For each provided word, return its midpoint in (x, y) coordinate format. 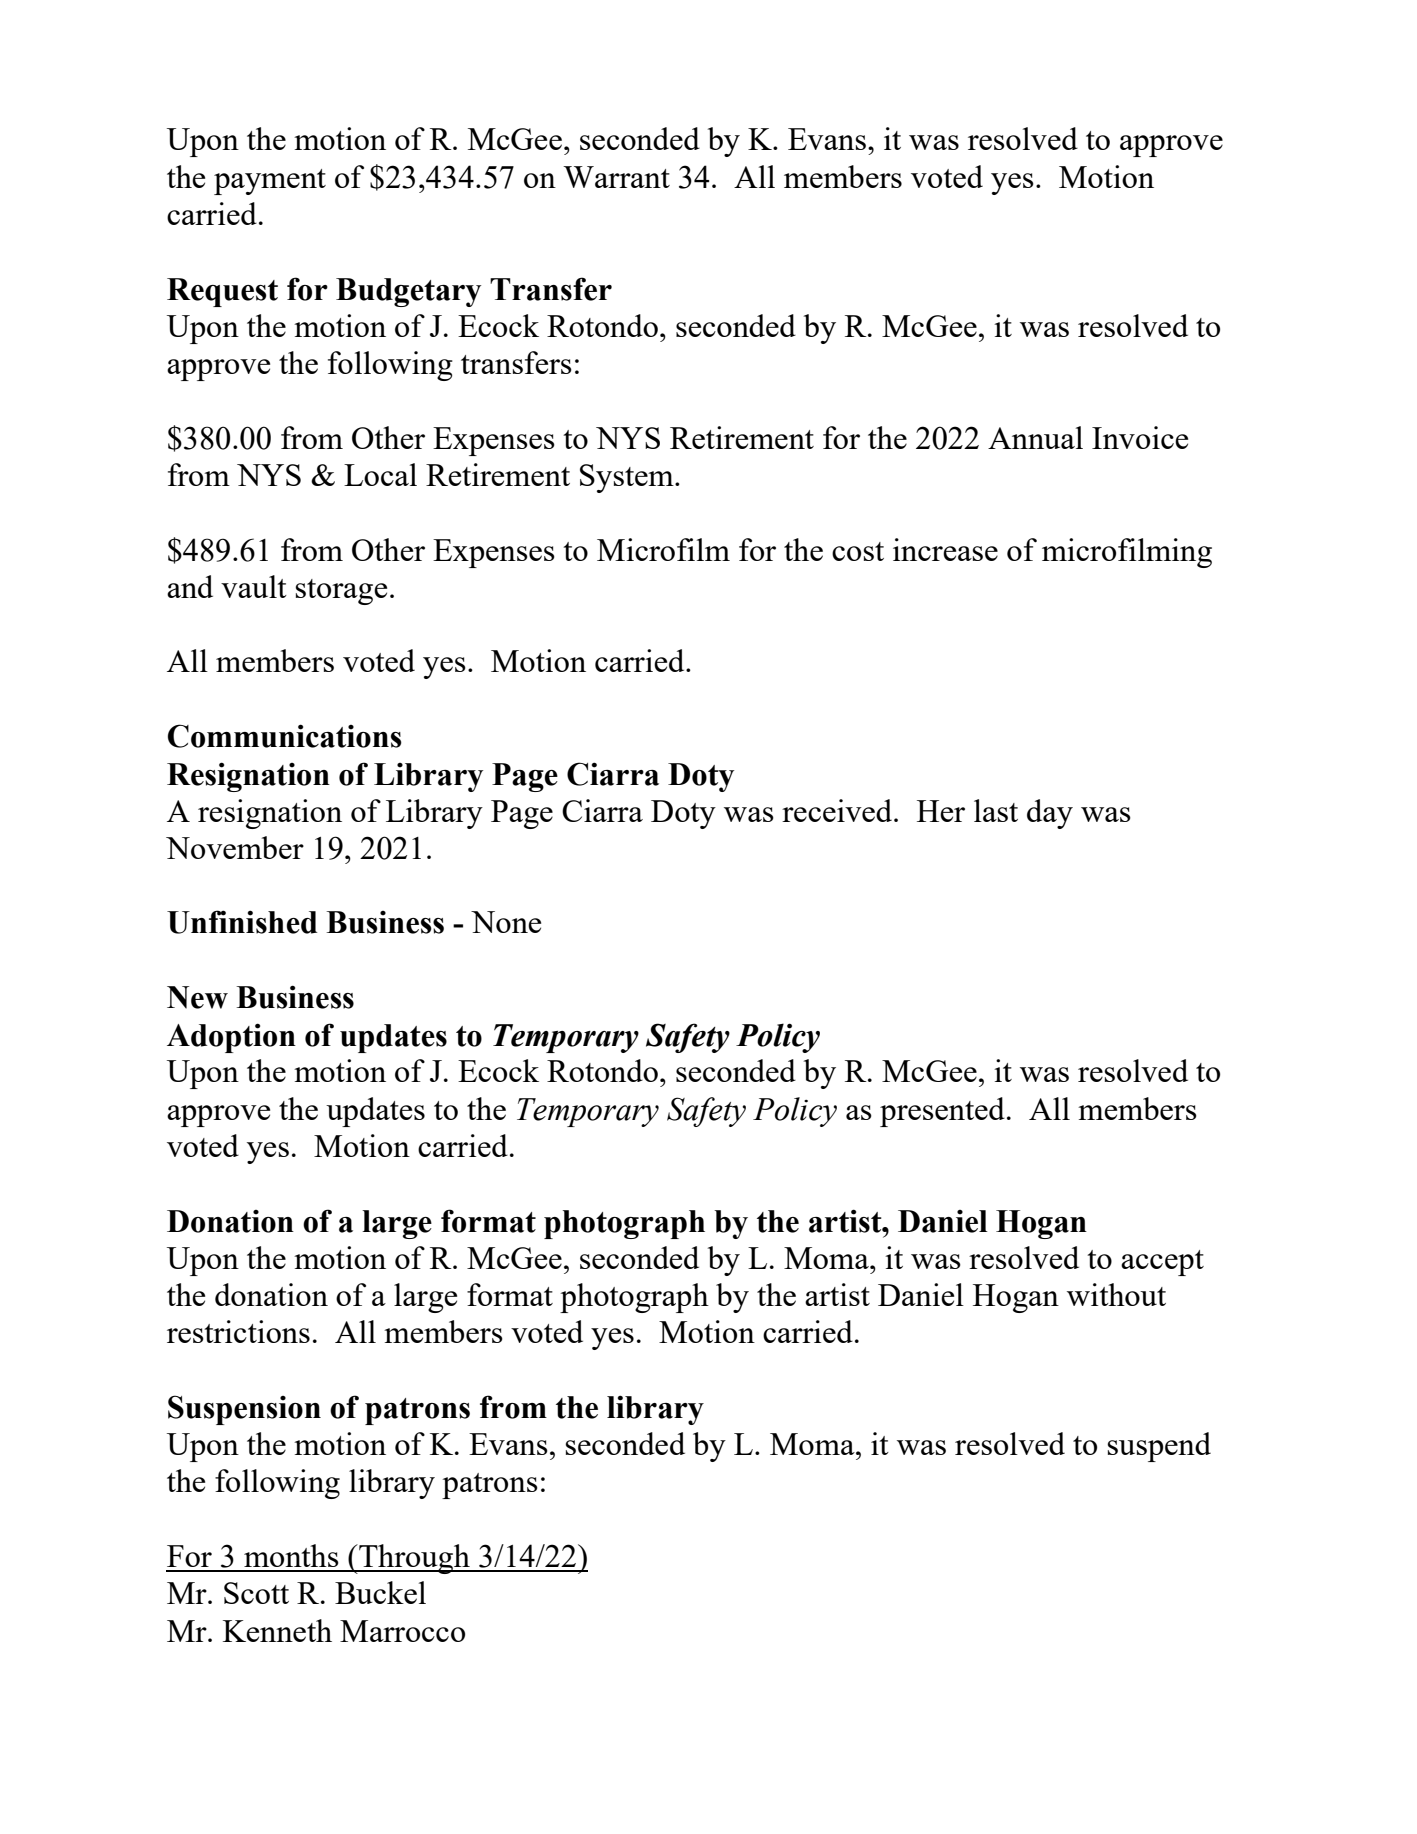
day (1050, 814)
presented (942, 1112)
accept (1162, 1263)
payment (270, 182)
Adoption (231, 1038)
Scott (256, 1593)
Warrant (616, 177)
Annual (1035, 437)
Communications (285, 736)
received (838, 810)
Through (414, 1559)
